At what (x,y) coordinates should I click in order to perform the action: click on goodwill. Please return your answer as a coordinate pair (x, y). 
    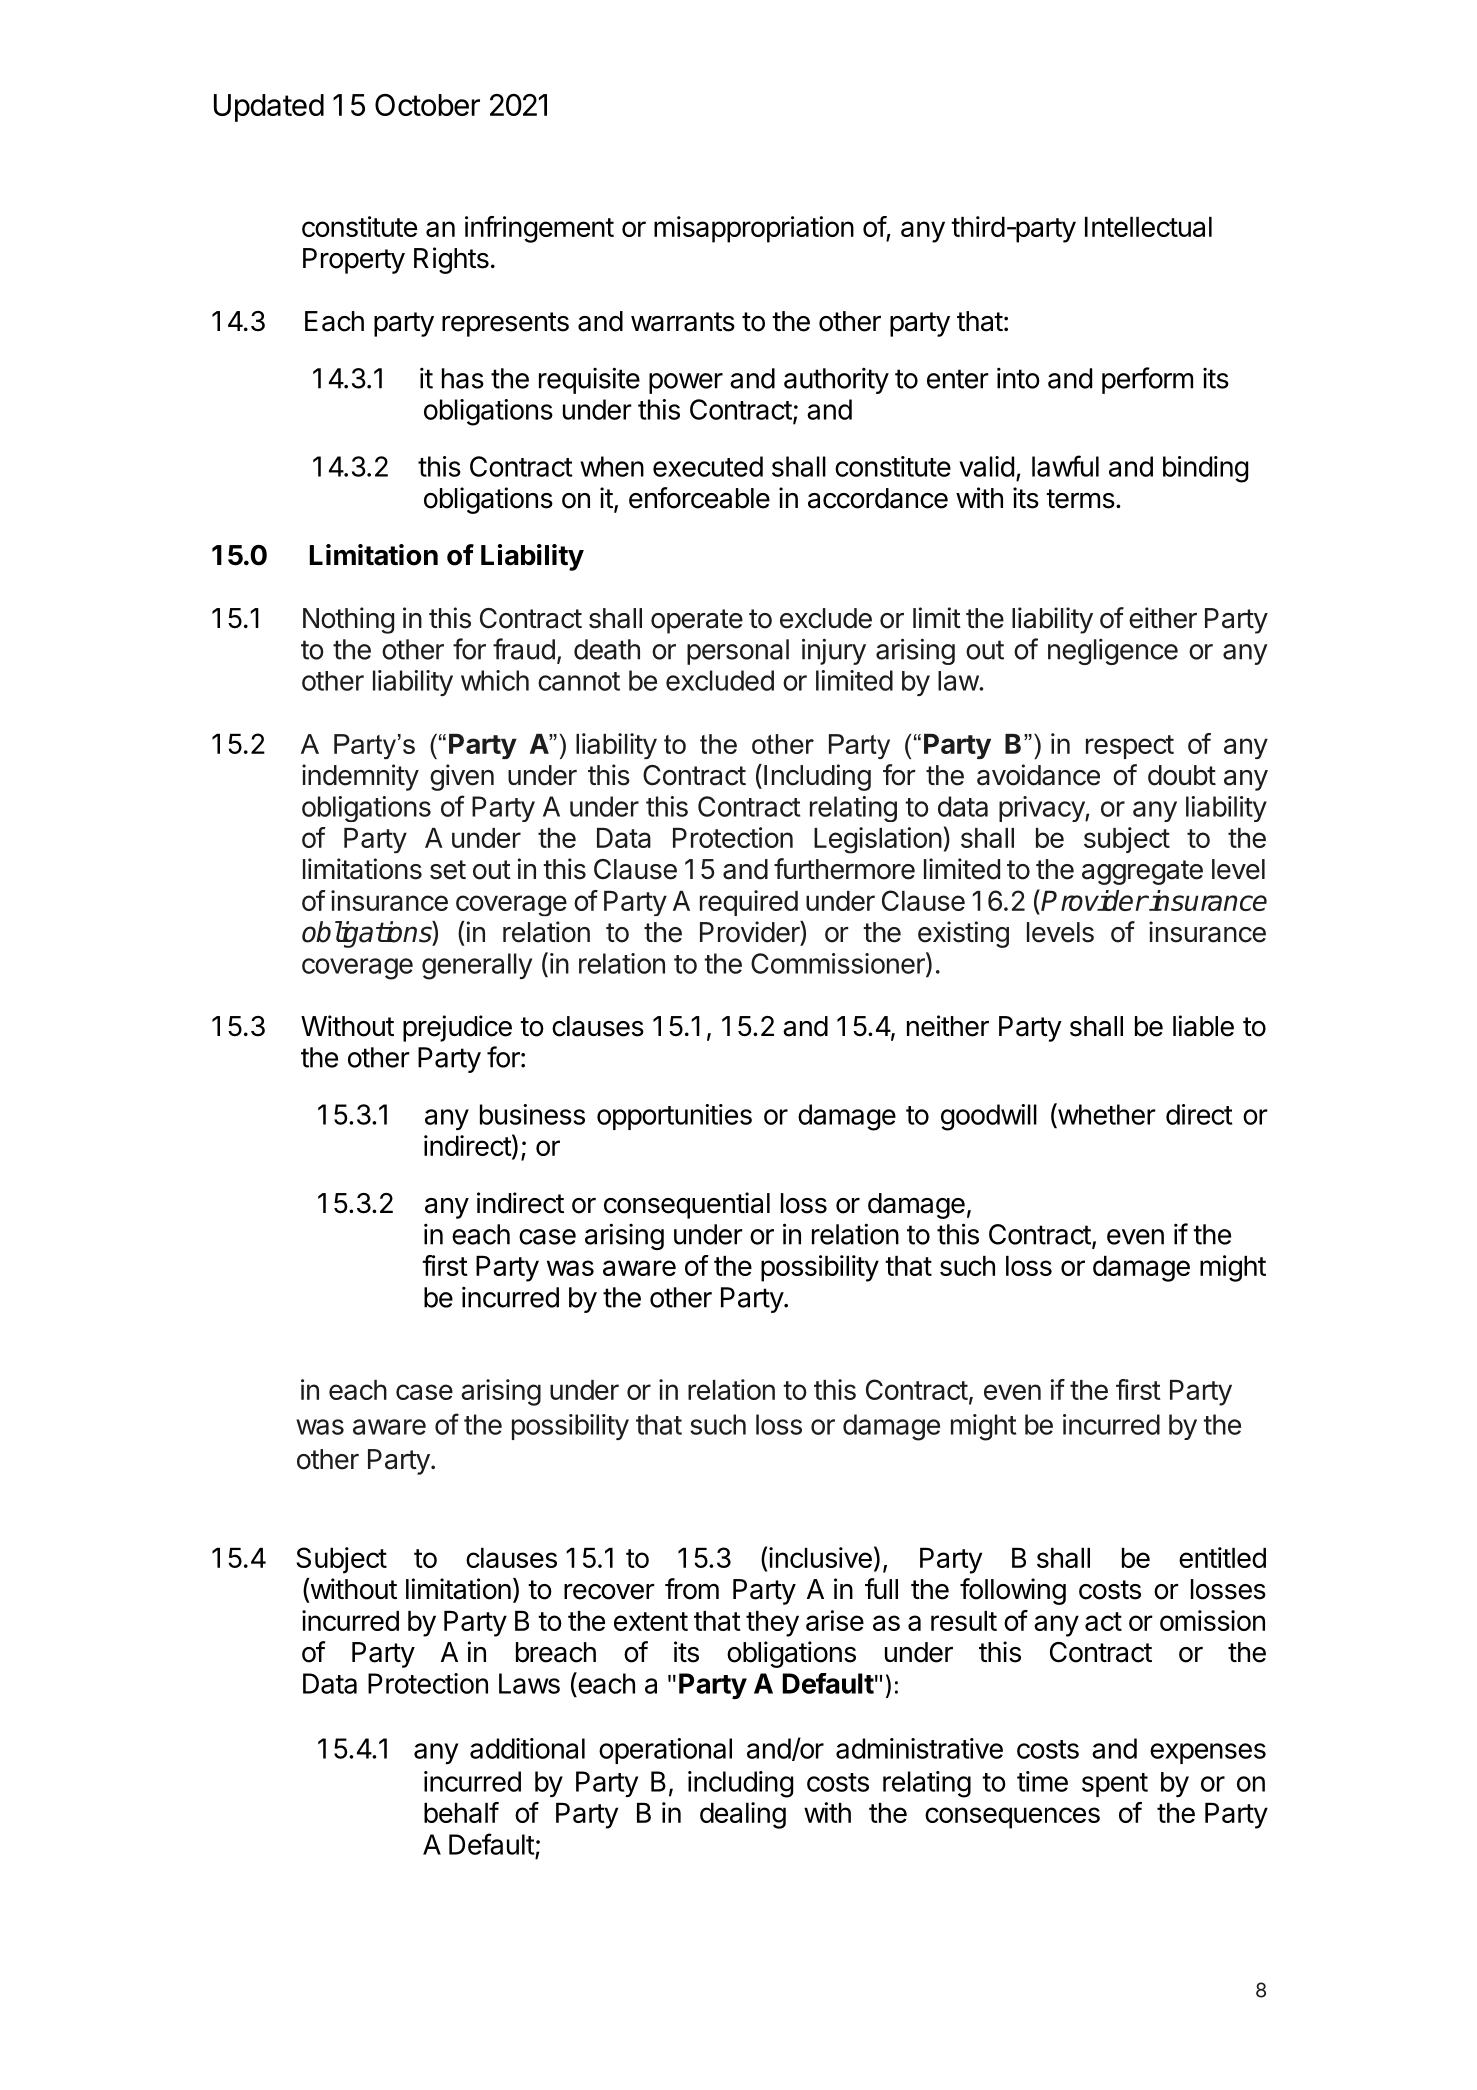
    Looking at the image, I should click on (989, 1117).
